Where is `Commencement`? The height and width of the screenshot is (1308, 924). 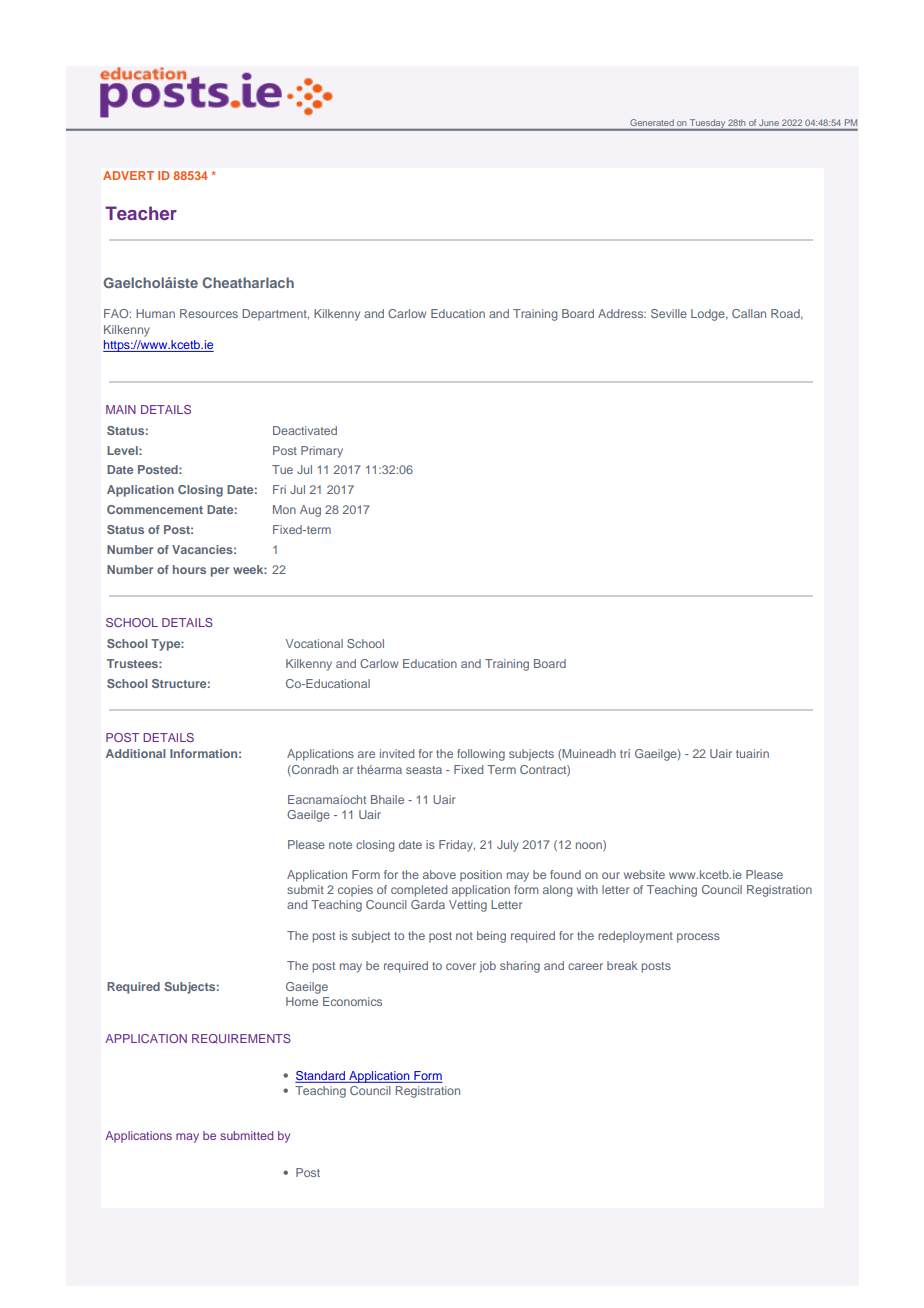 Commencement is located at coordinates (155, 509).
